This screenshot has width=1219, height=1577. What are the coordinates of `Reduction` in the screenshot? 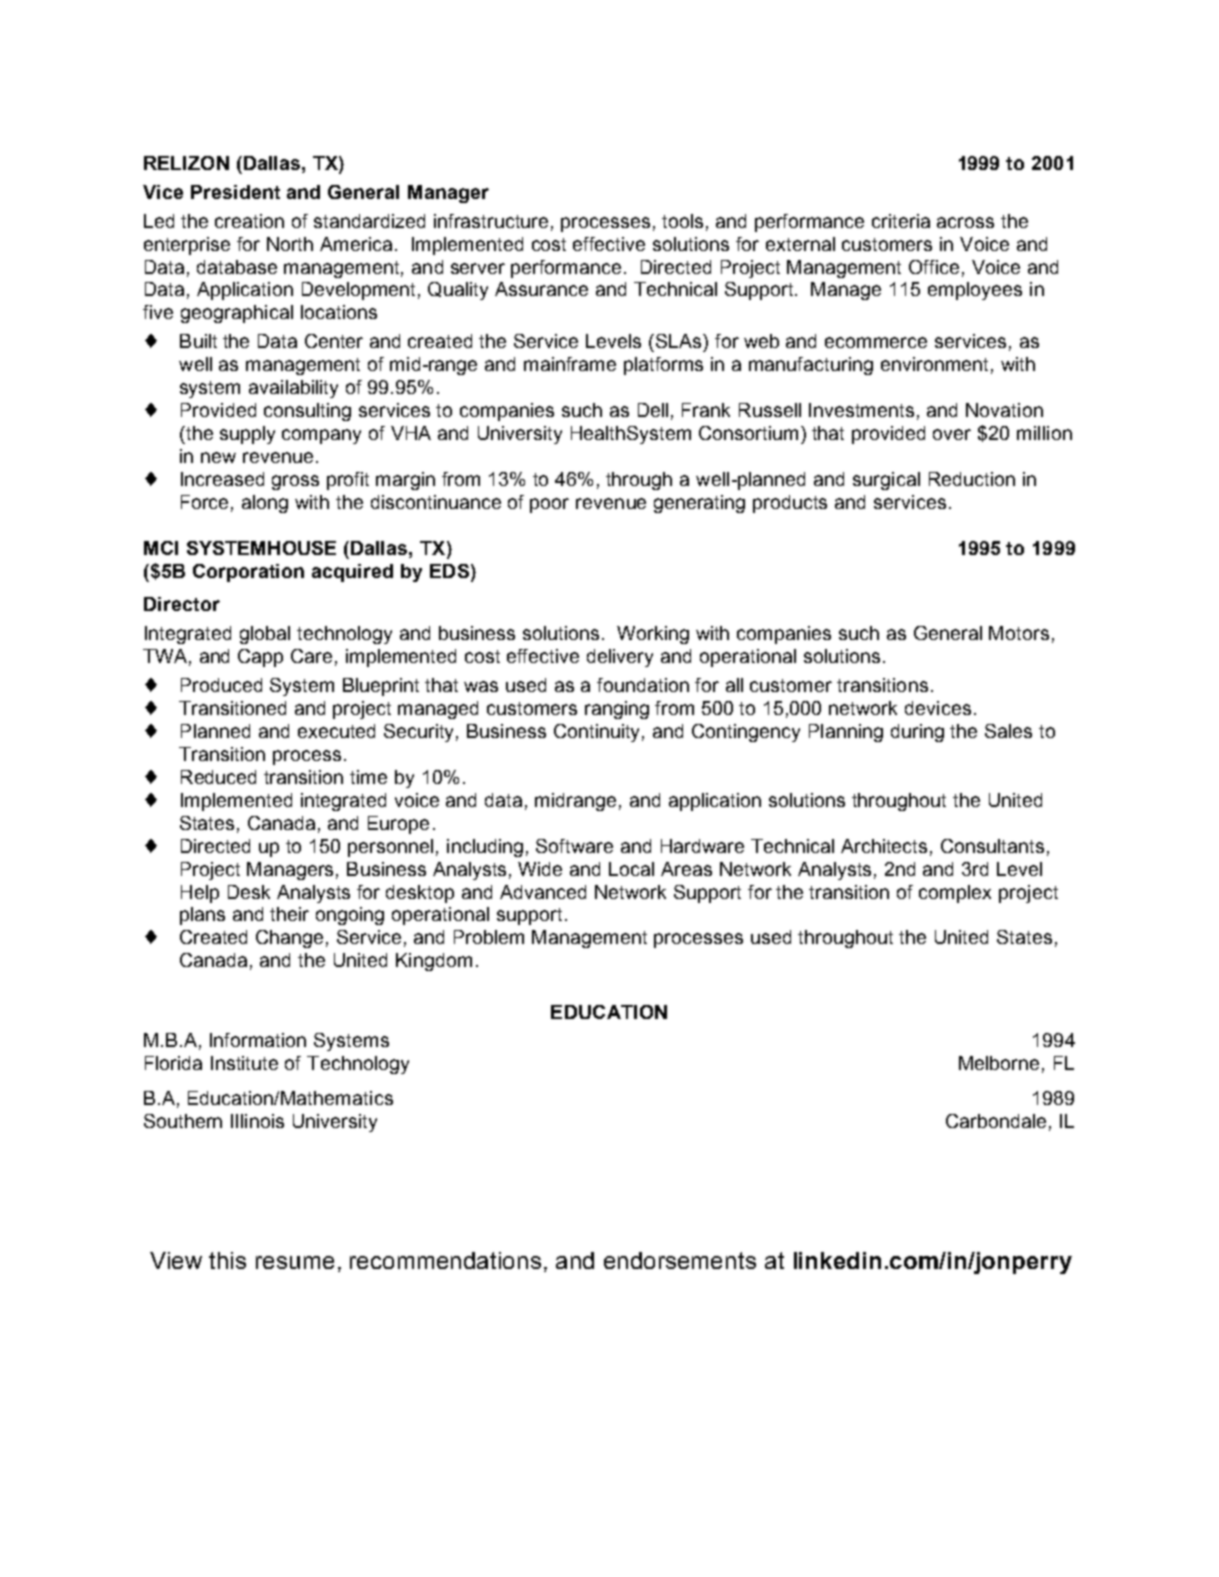 It's located at (972, 479).
